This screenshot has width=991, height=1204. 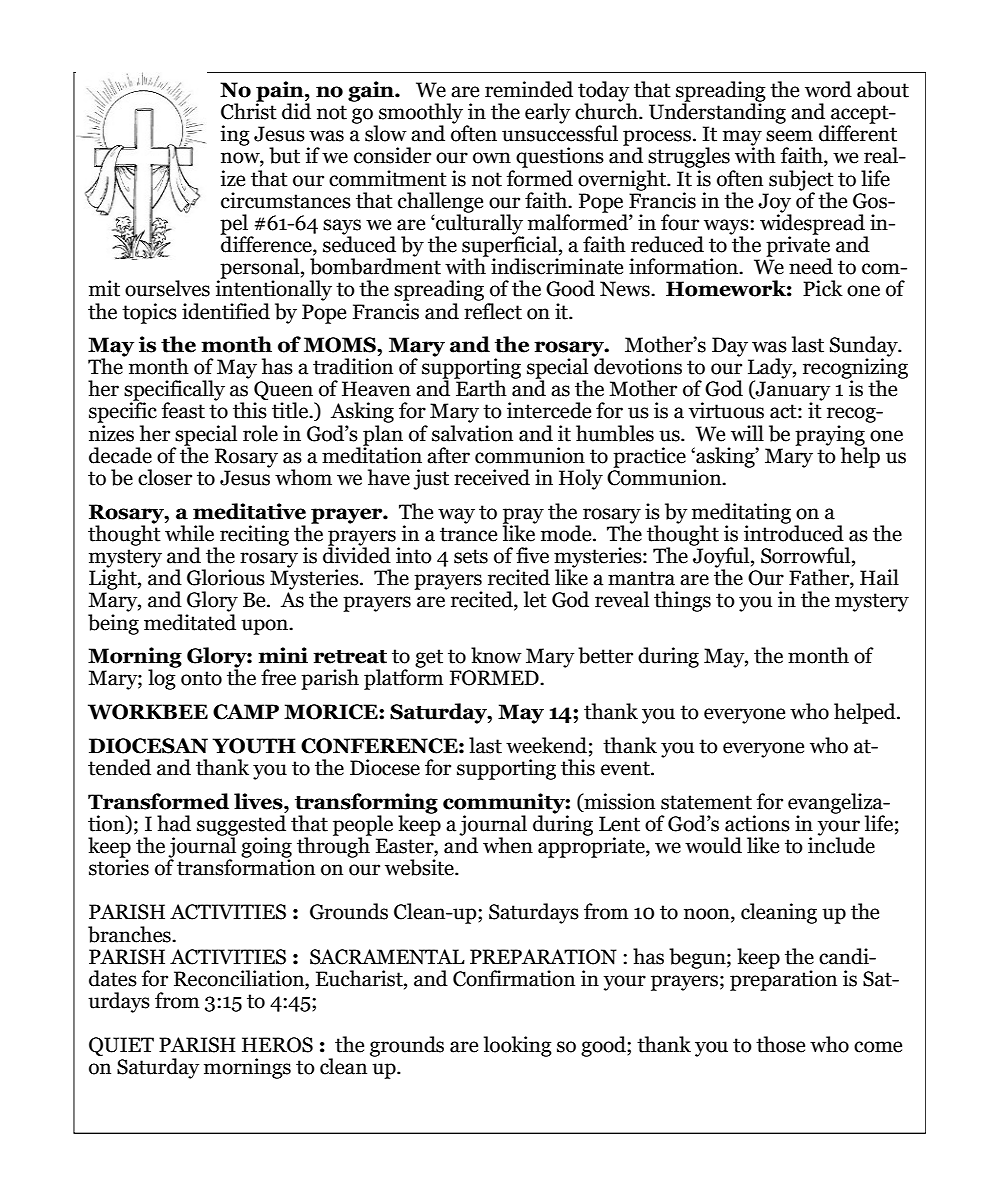 What do you see at coordinates (547, 113) in the screenshot?
I see `early` at bounding box center [547, 113].
